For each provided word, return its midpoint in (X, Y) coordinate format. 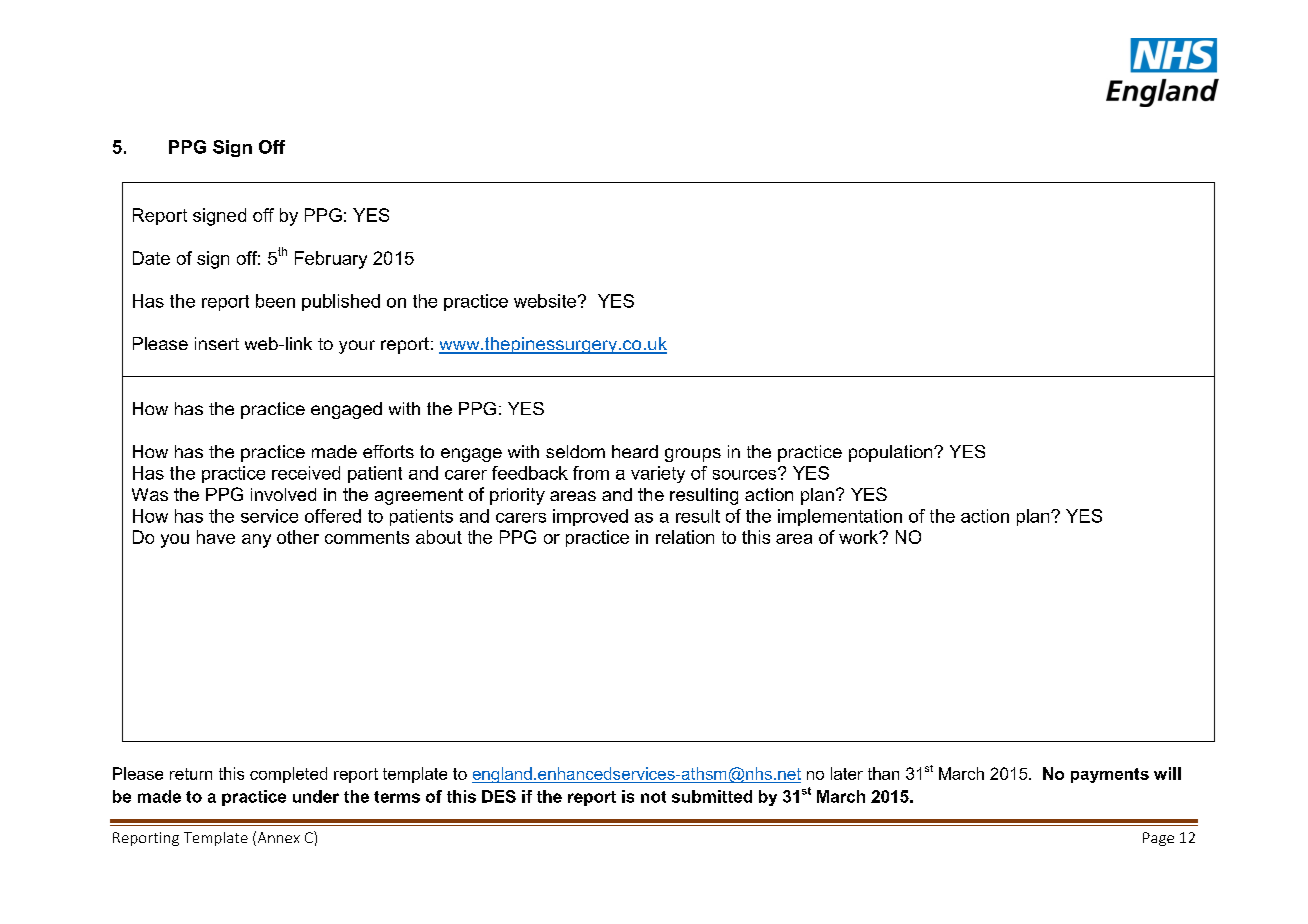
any (256, 541)
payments (1110, 775)
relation (685, 537)
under (316, 796)
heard (635, 451)
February (331, 260)
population (892, 453)
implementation (840, 517)
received (306, 473)
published (341, 302)
